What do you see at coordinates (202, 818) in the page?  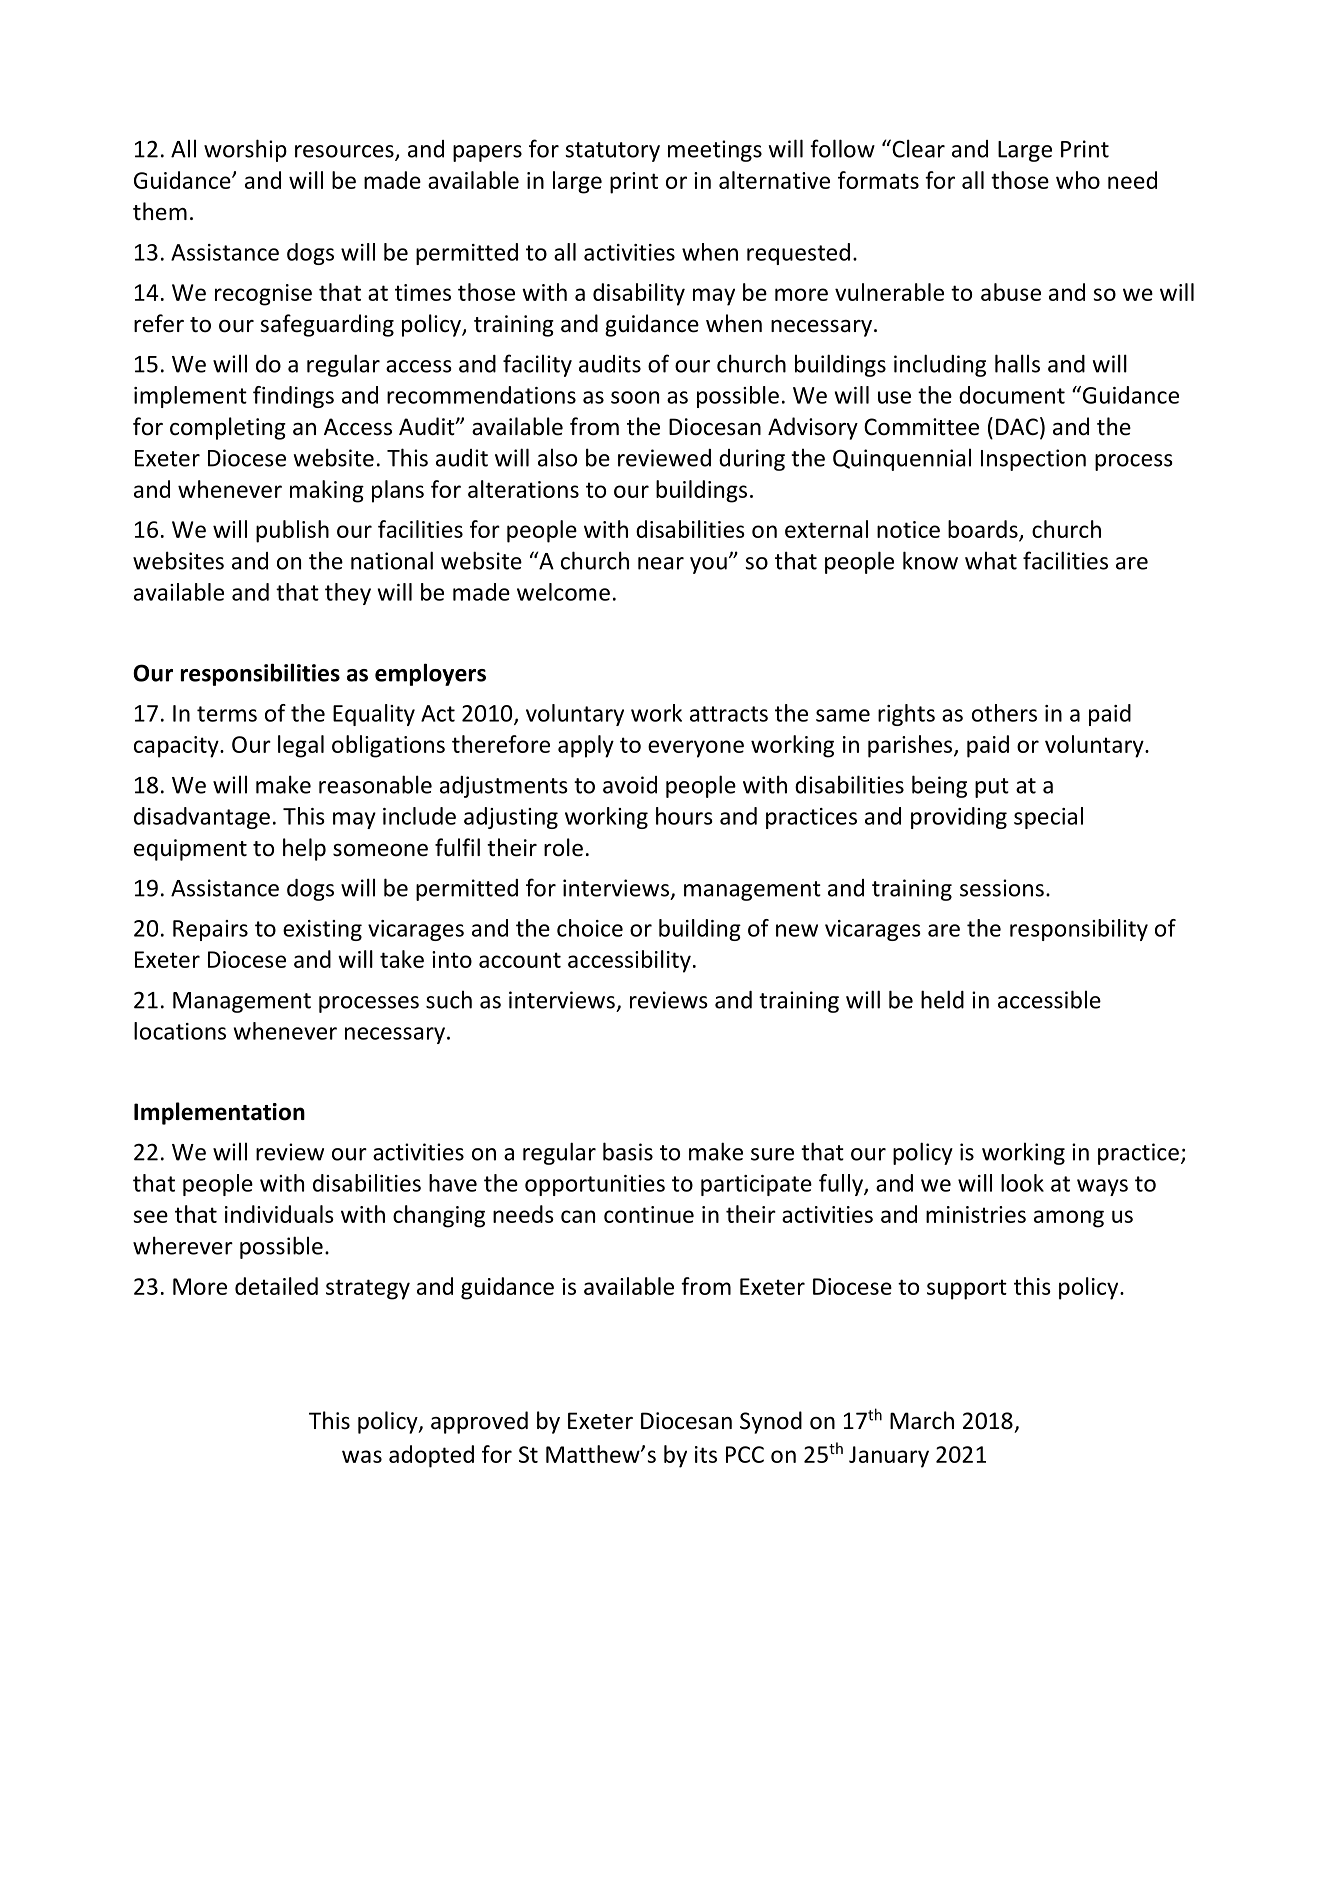 I see `disadvantage` at bounding box center [202, 818].
